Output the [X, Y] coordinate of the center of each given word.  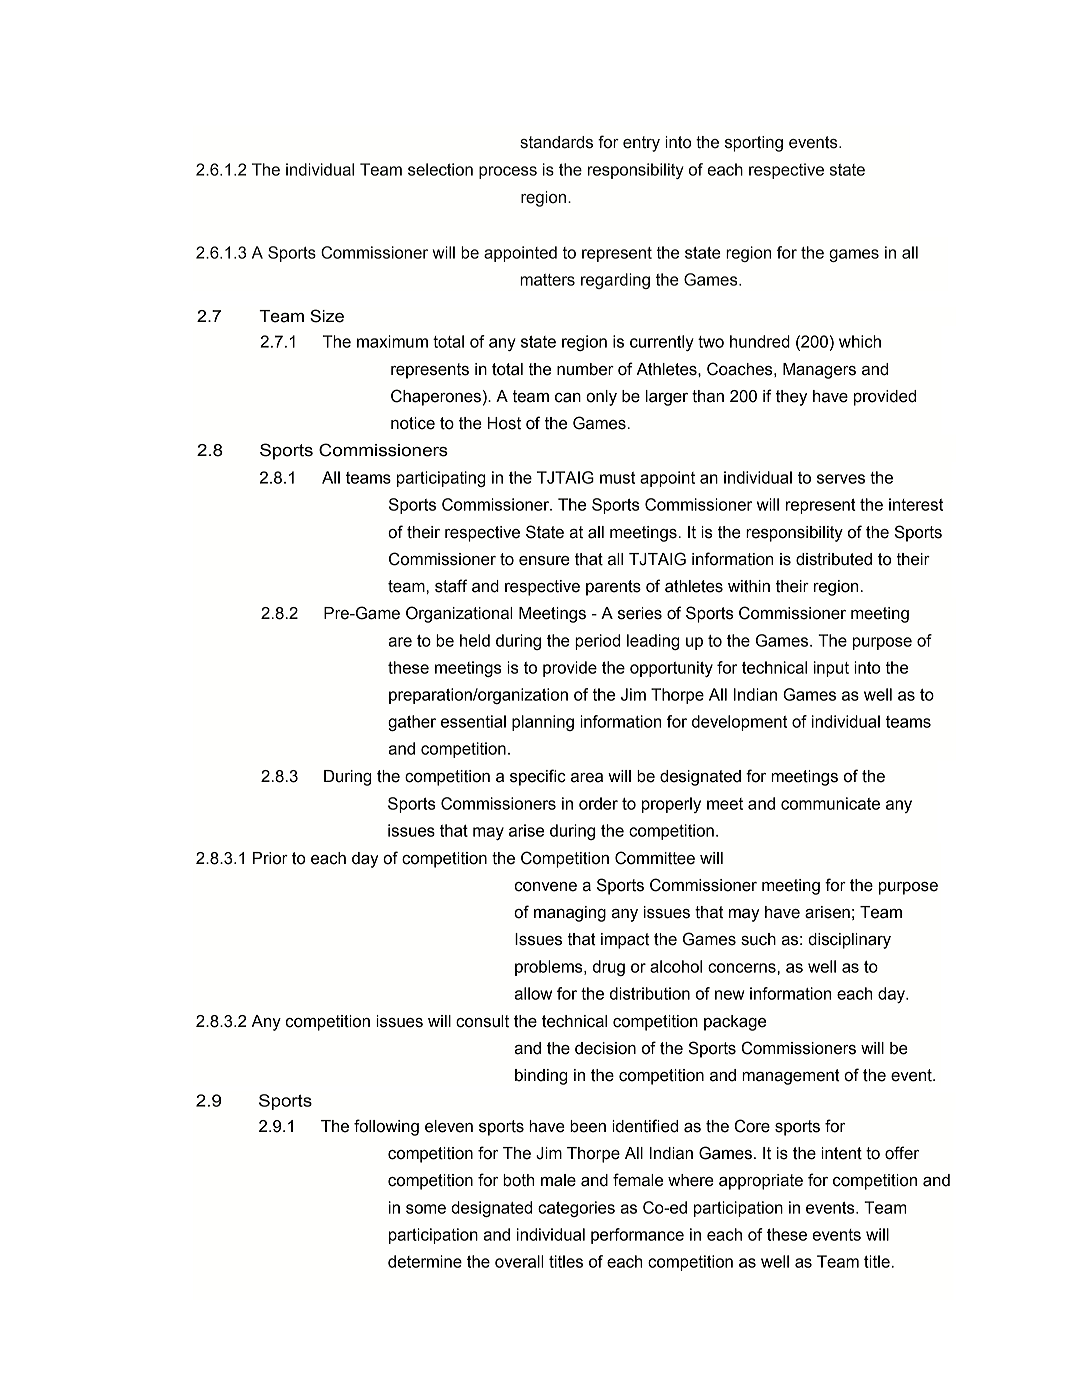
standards [556, 142]
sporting [754, 144]
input [831, 669]
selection [440, 169]
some [426, 1209]
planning [543, 723]
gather [412, 723]
